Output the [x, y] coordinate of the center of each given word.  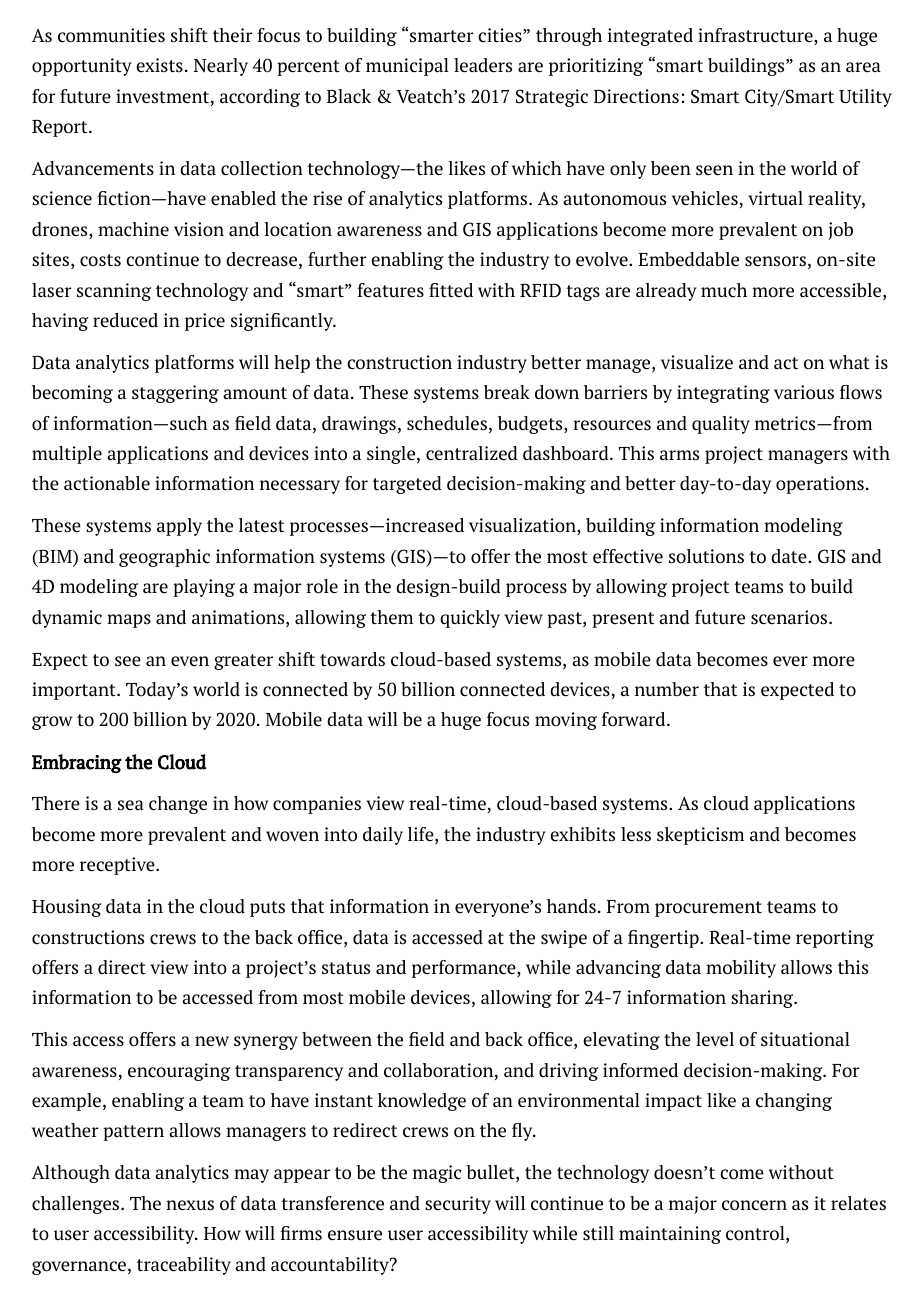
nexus [190, 1205]
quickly [470, 619]
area [863, 67]
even [190, 661]
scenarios [790, 617]
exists [159, 65]
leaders [483, 65]
